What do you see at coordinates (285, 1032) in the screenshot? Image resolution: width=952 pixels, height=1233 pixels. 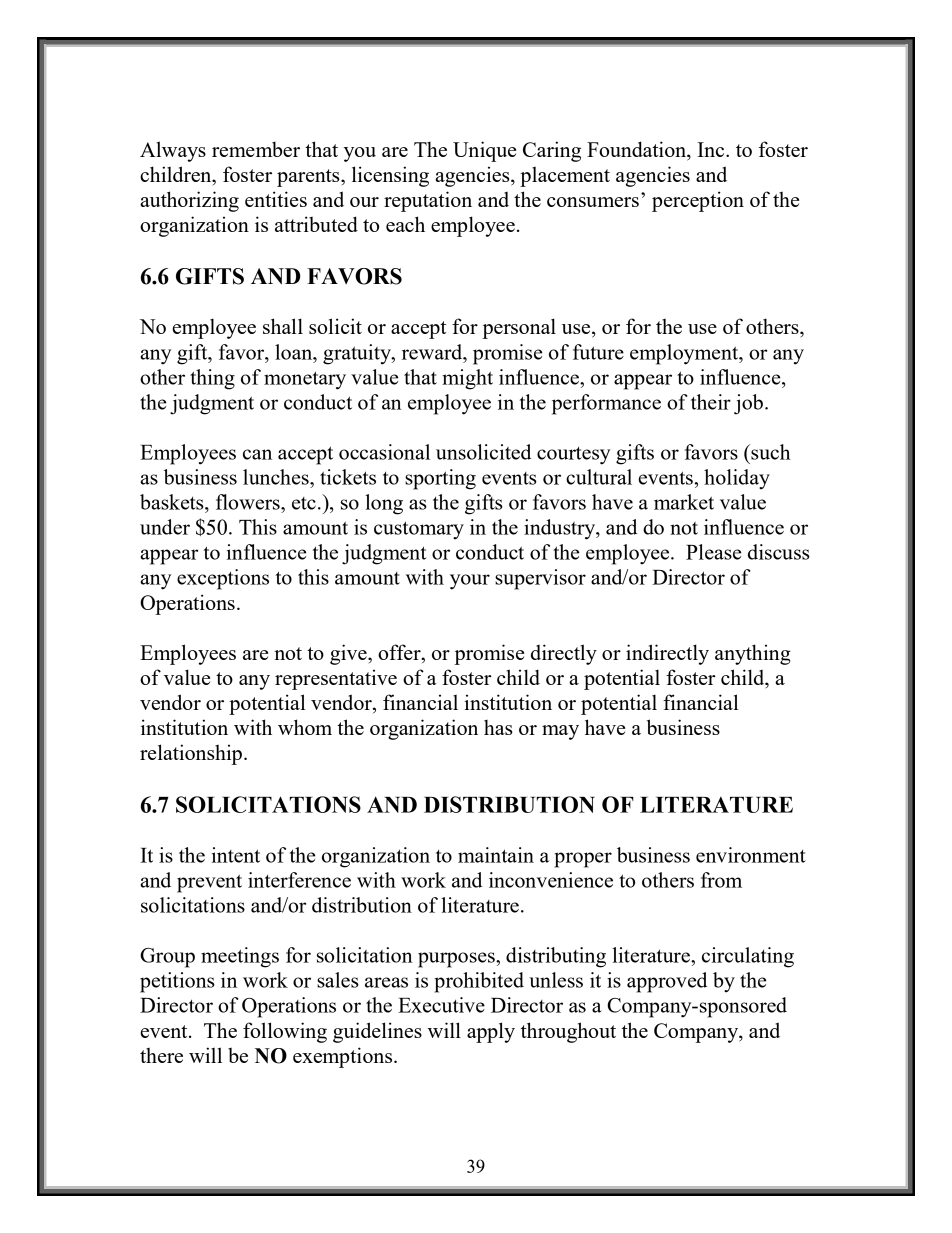 I see `following` at bounding box center [285, 1032].
